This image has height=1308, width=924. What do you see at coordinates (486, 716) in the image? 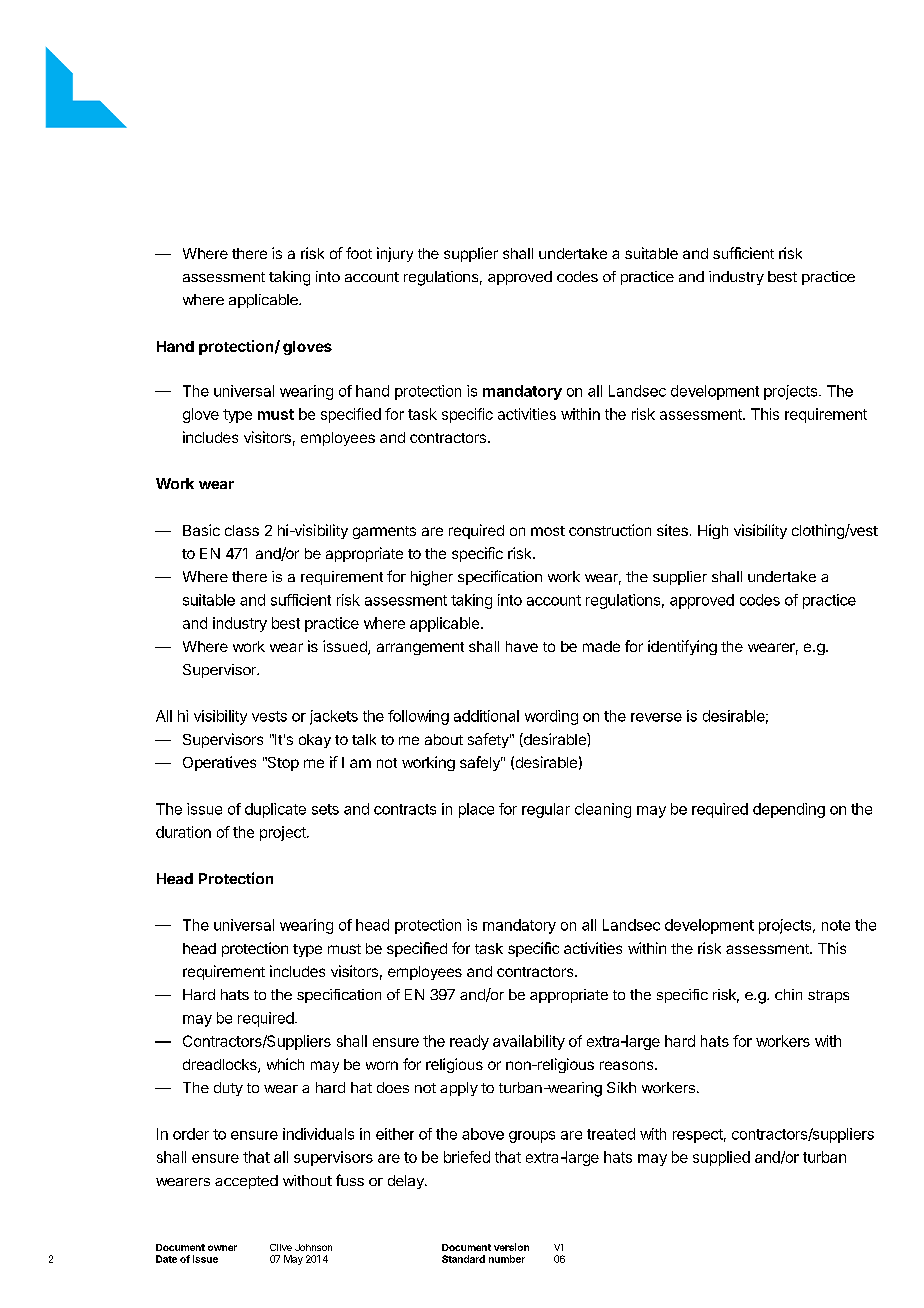
I see `additional` at bounding box center [486, 716].
